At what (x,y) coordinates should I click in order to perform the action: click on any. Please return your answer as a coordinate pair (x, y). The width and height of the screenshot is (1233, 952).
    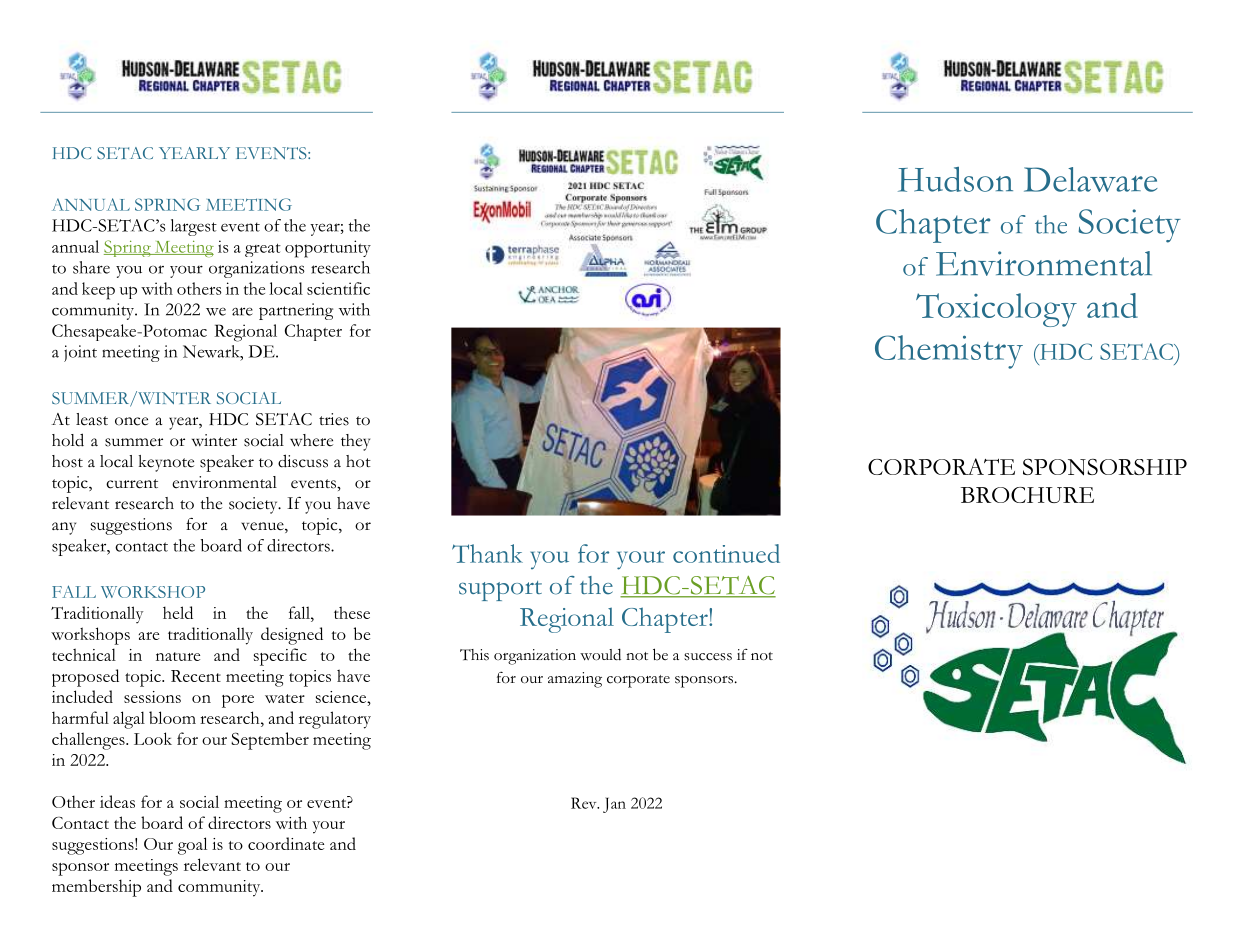
    Looking at the image, I should click on (64, 528).
